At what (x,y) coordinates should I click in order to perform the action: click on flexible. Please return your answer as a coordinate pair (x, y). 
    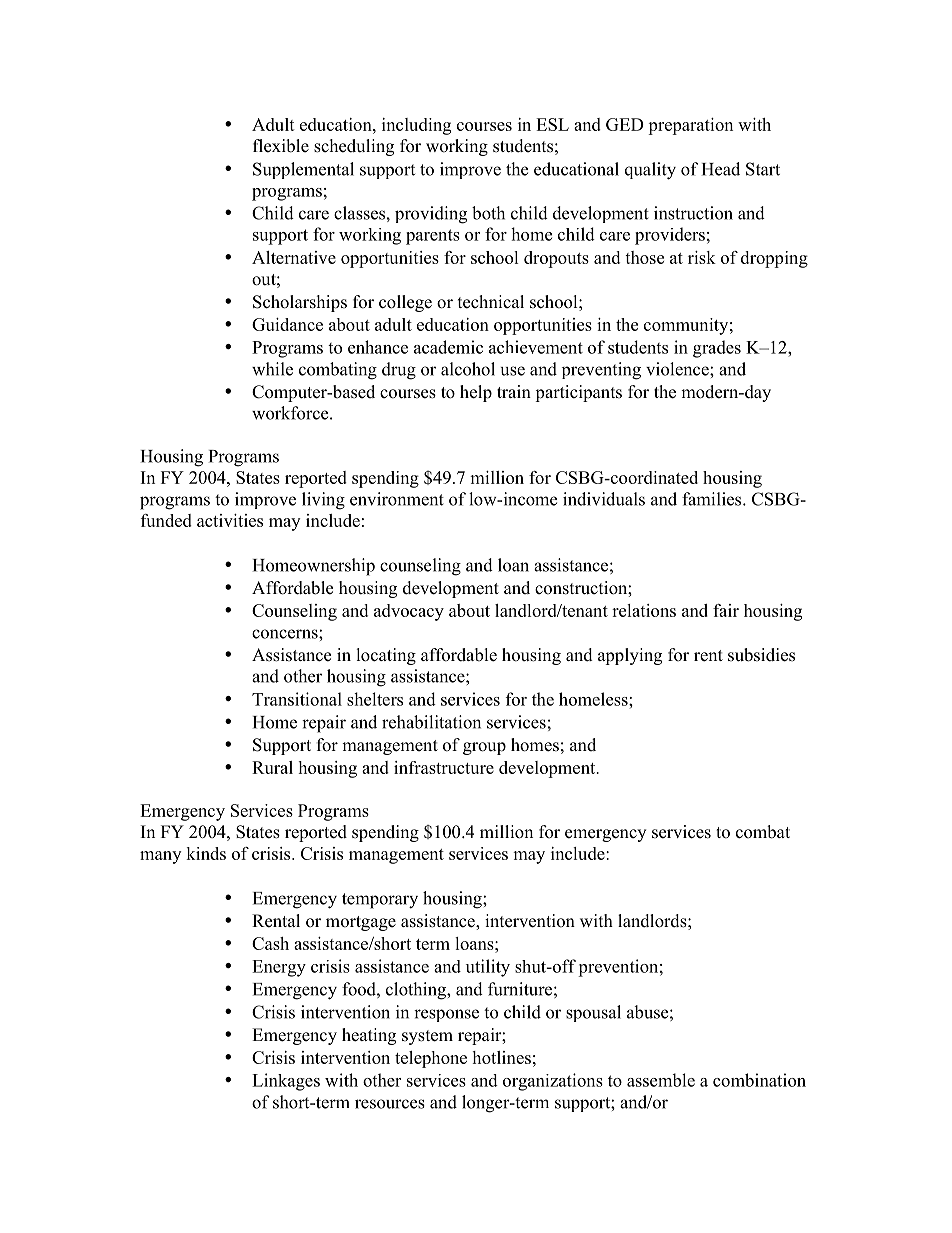
    Looking at the image, I should click on (281, 146).
